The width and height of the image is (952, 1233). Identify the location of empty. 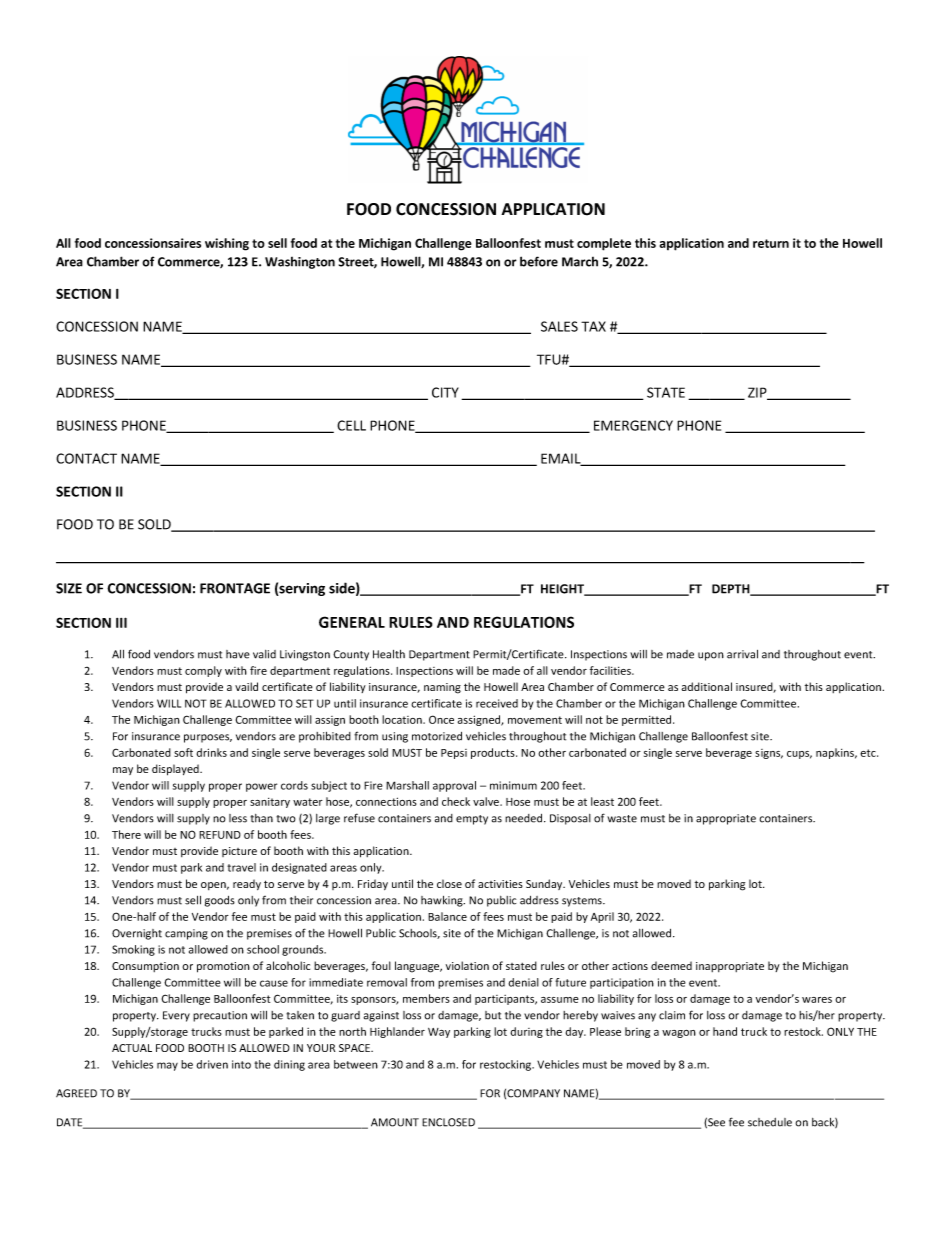
(472, 820).
